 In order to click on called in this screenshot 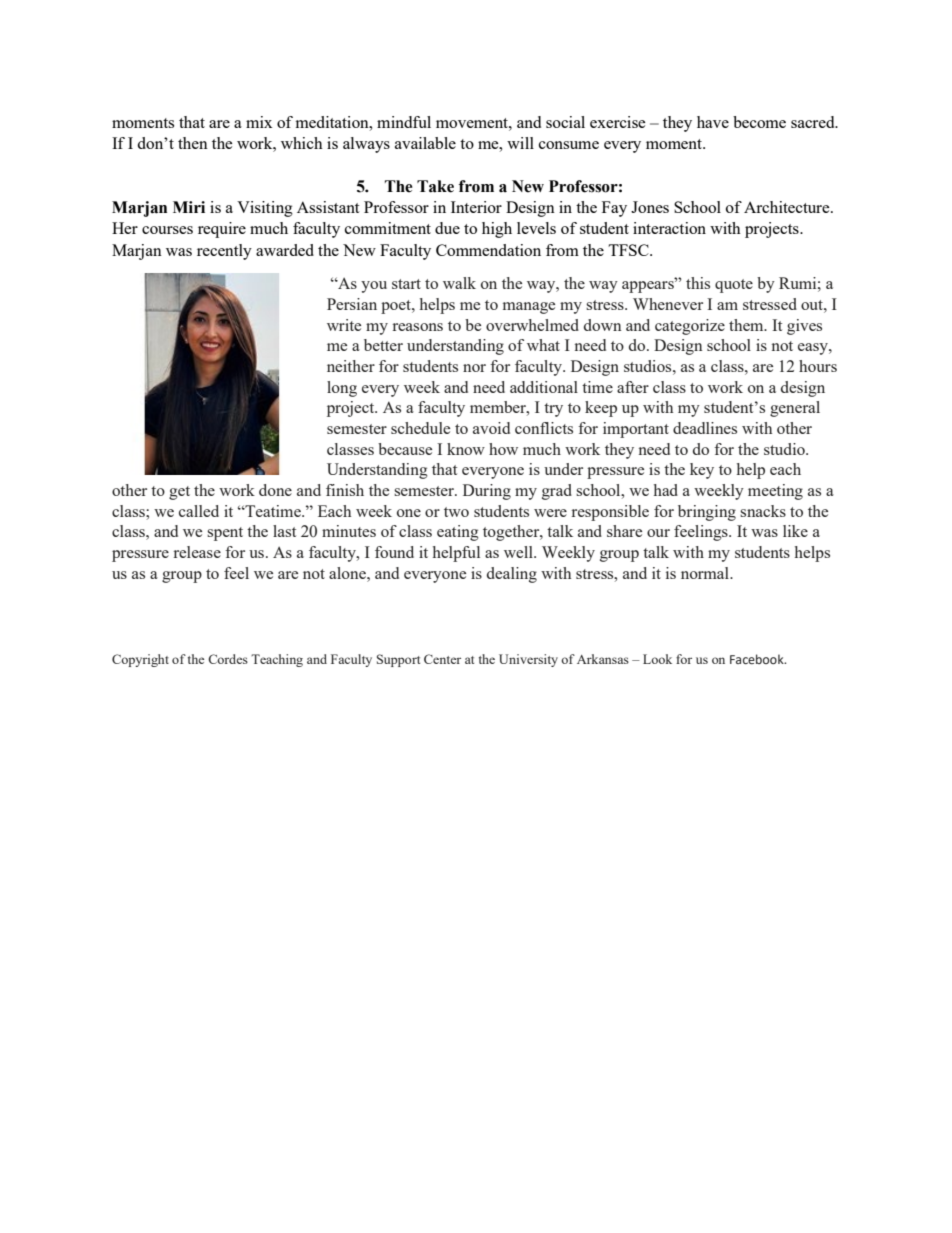, I will do `click(199, 511)`.
